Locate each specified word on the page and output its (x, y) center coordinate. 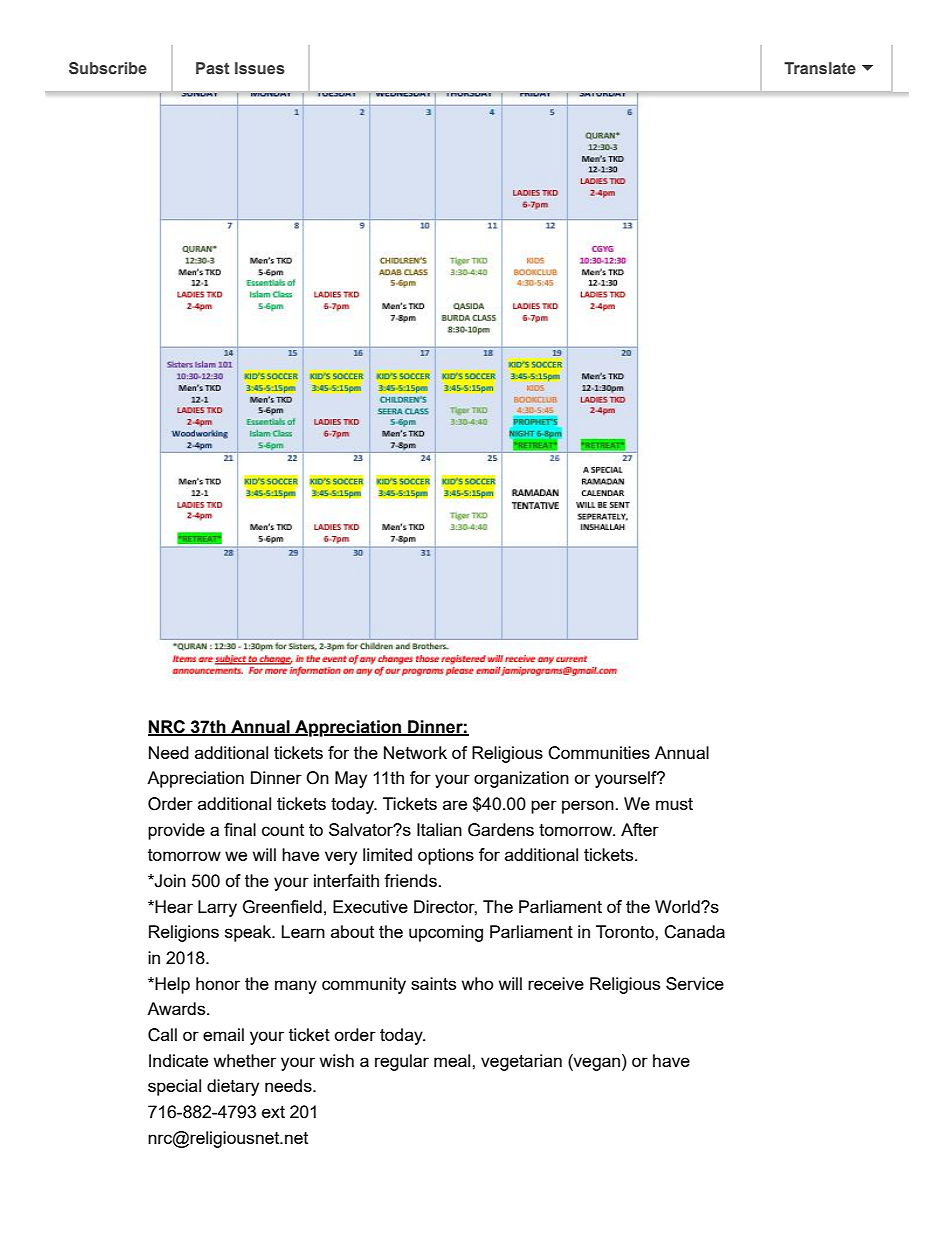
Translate (820, 68)
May (351, 779)
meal (453, 1060)
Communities (599, 753)
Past (213, 68)
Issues (260, 68)
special (174, 1087)
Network (415, 752)
